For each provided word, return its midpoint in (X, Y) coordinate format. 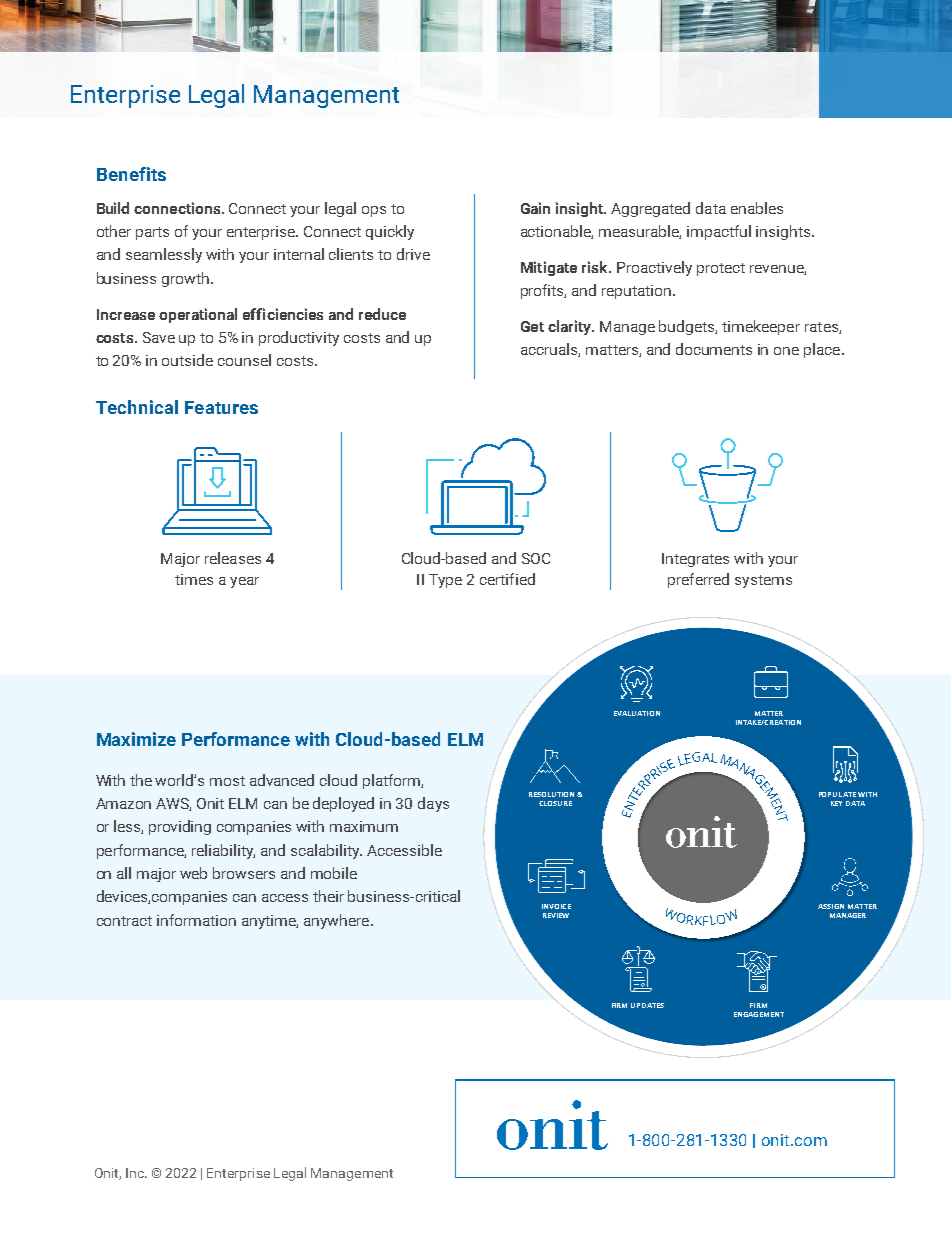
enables (757, 208)
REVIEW (556, 915)
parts (152, 233)
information (196, 920)
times (194, 579)
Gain (535, 208)
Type (445, 581)
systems (763, 581)
